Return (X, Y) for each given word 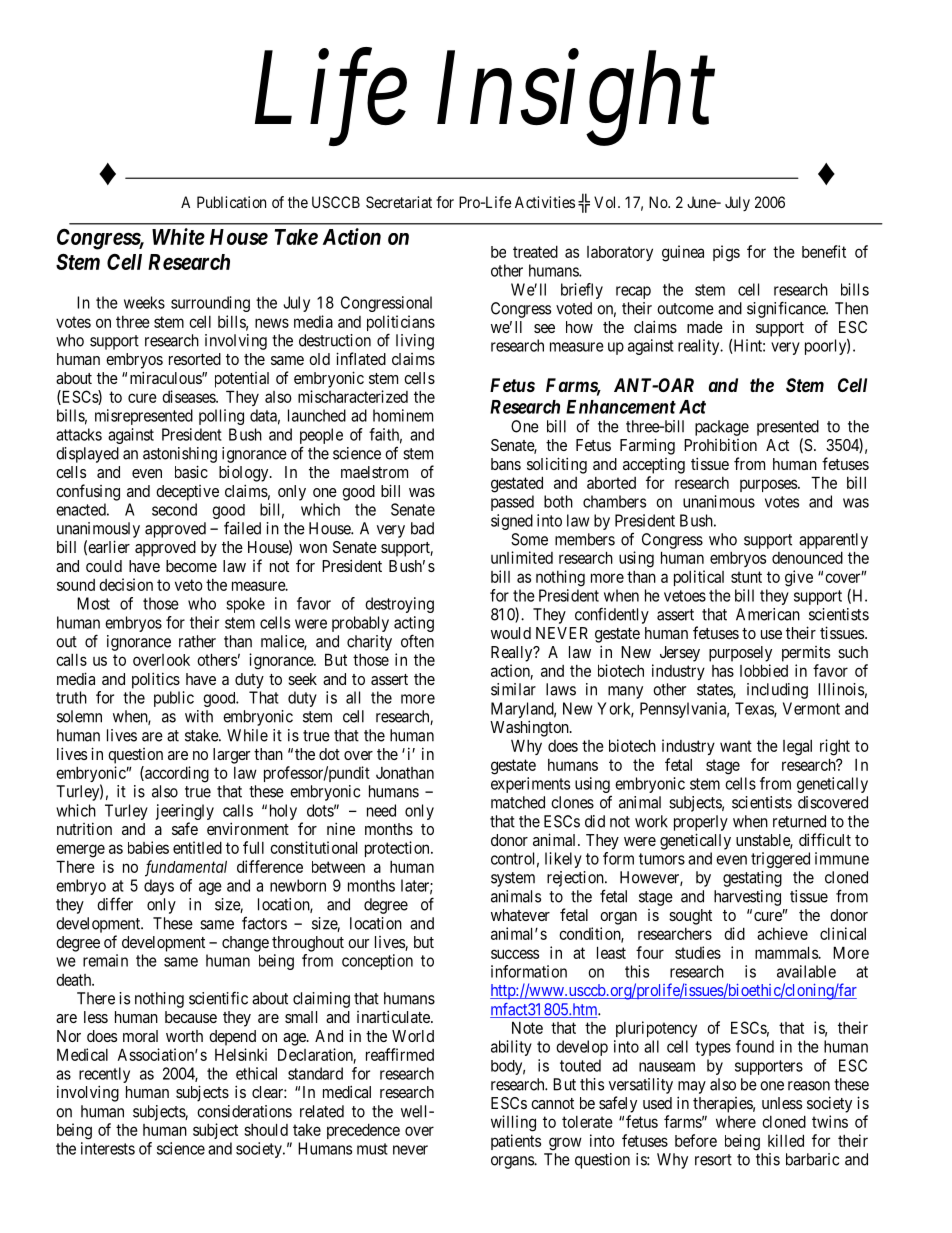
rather (197, 641)
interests (108, 1148)
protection (398, 849)
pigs (726, 253)
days (159, 887)
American (768, 614)
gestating (752, 879)
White (178, 236)
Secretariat (399, 202)
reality (700, 347)
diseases (189, 396)
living (415, 342)
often (417, 641)
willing (513, 1123)
